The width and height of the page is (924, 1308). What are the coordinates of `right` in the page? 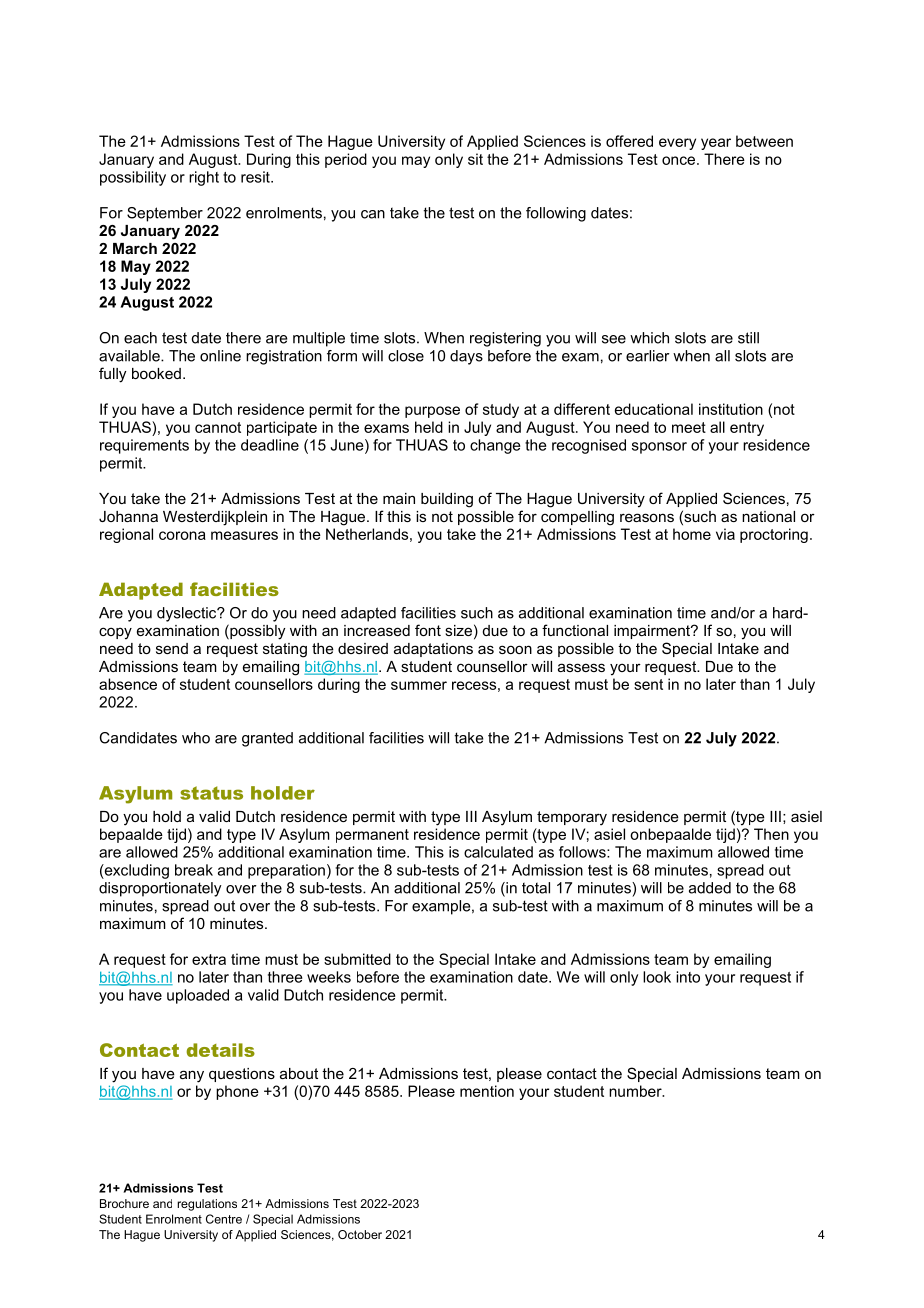 It's located at (204, 178).
